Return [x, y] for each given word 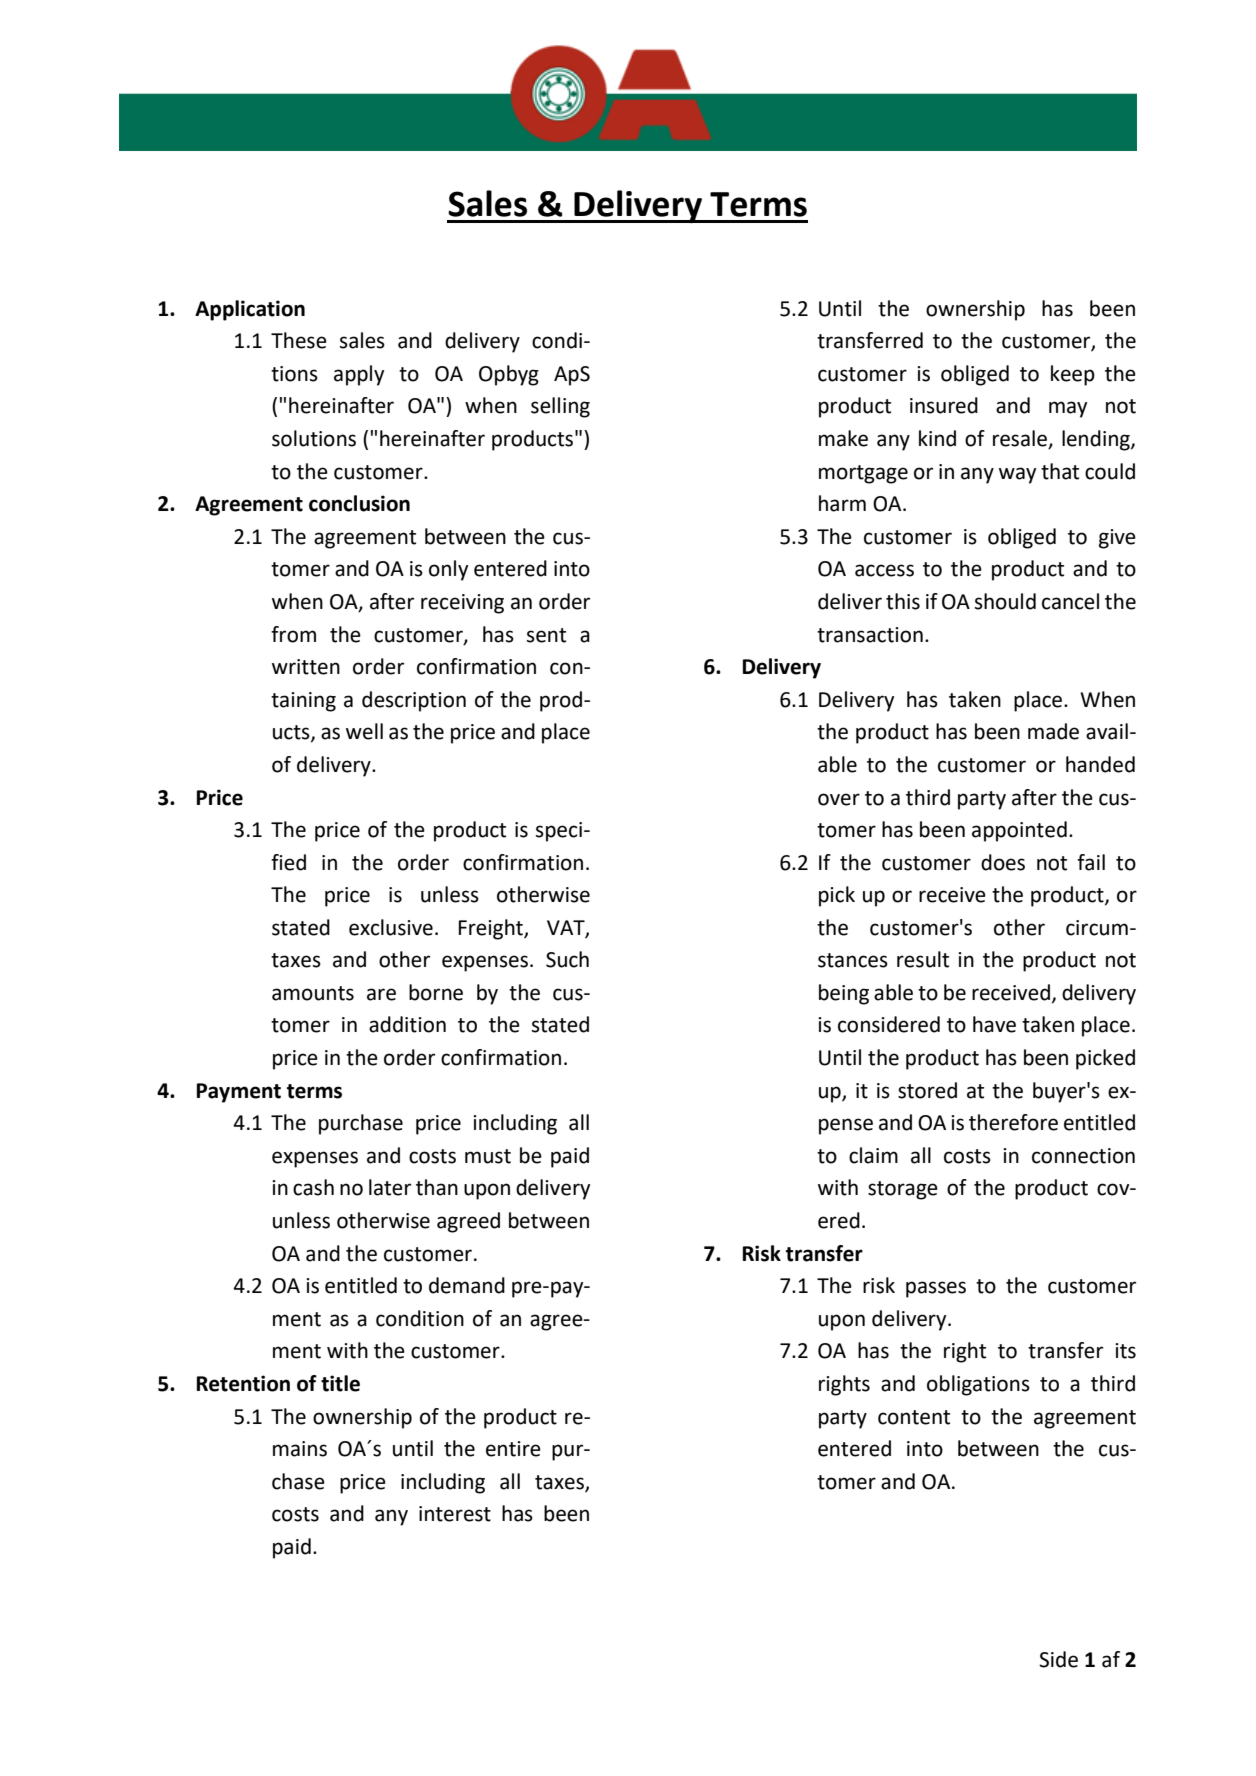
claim [873, 1155]
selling [560, 407]
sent [546, 635]
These [299, 340]
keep [1073, 375]
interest [455, 1514]
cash [313, 1187]
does [1003, 862]
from [293, 634]
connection [1083, 1156]
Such [567, 959]
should [1005, 601]
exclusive [391, 927]
